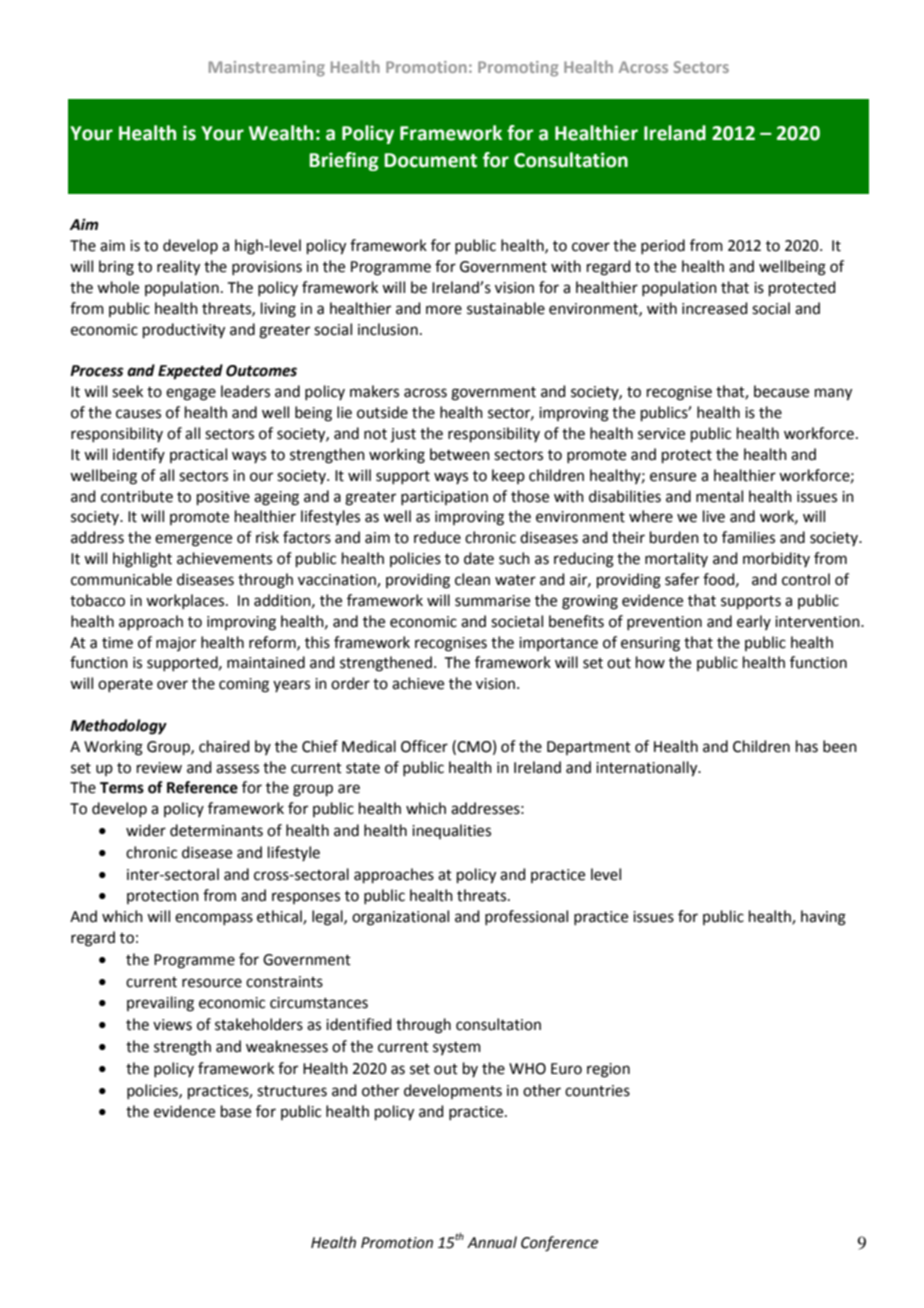  Describe the element at coordinates (451, 831) in the document. I see `inequalities` at that location.
